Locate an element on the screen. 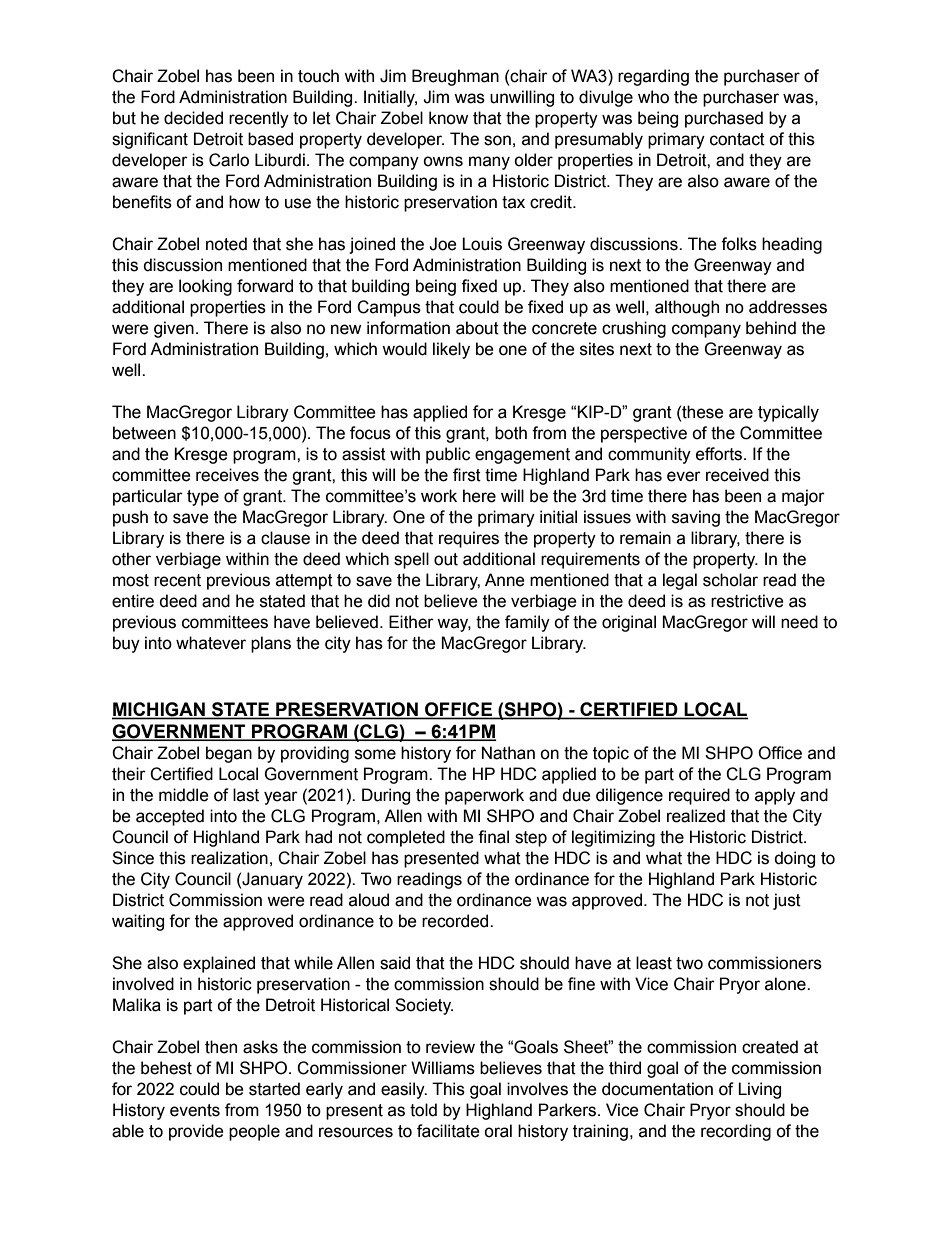 Image resolution: width=952 pixels, height=1233 pixels. public is located at coordinates (448, 455).
